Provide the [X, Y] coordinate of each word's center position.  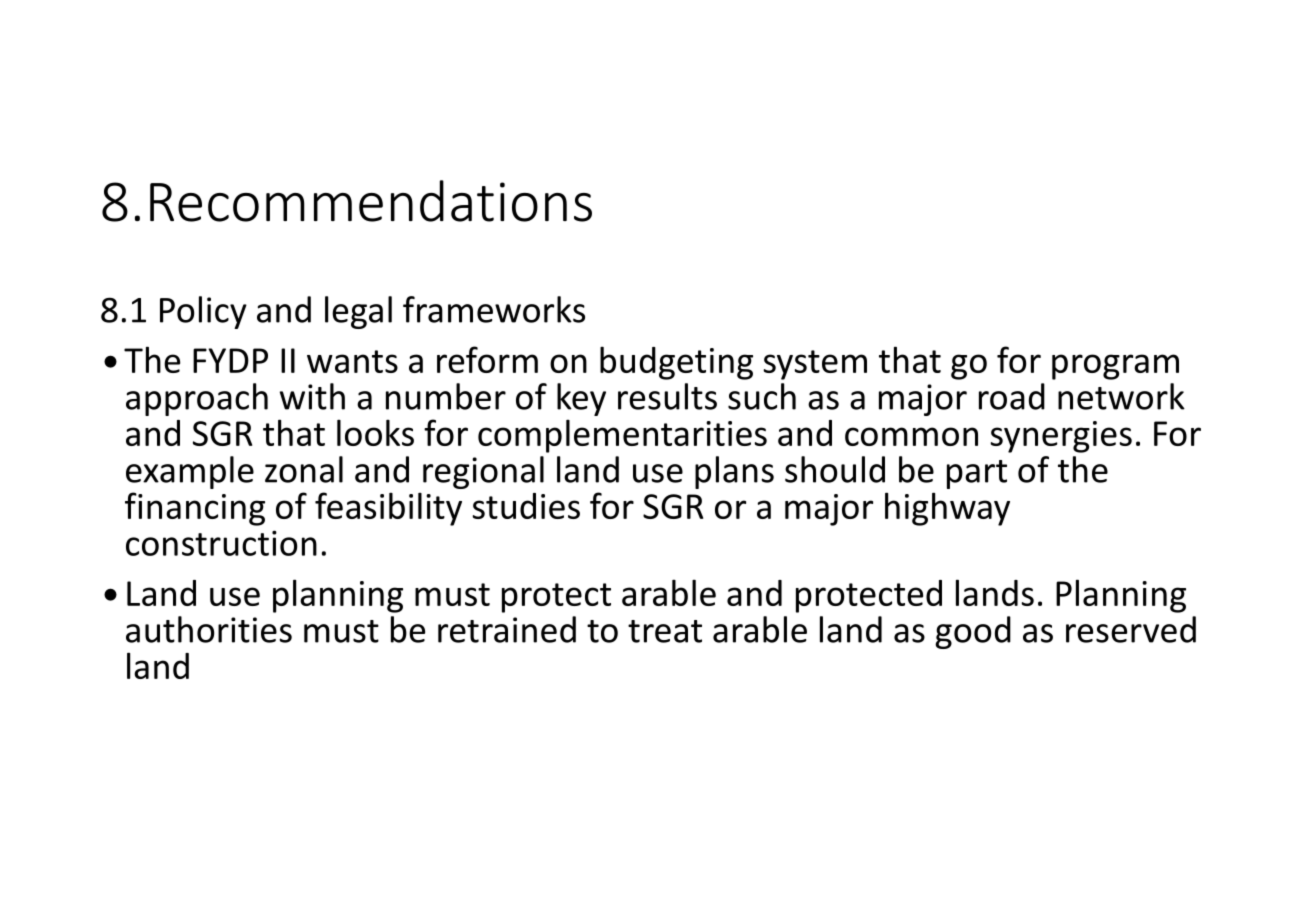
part [977, 474]
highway [947, 509]
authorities [209, 629]
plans [734, 472]
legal [358, 312]
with [312, 396]
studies [526, 506]
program [1115, 367]
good [973, 632]
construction [221, 543]
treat [665, 631]
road [1012, 396]
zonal [304, 469]
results [667, 396]
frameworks [494, 309]
